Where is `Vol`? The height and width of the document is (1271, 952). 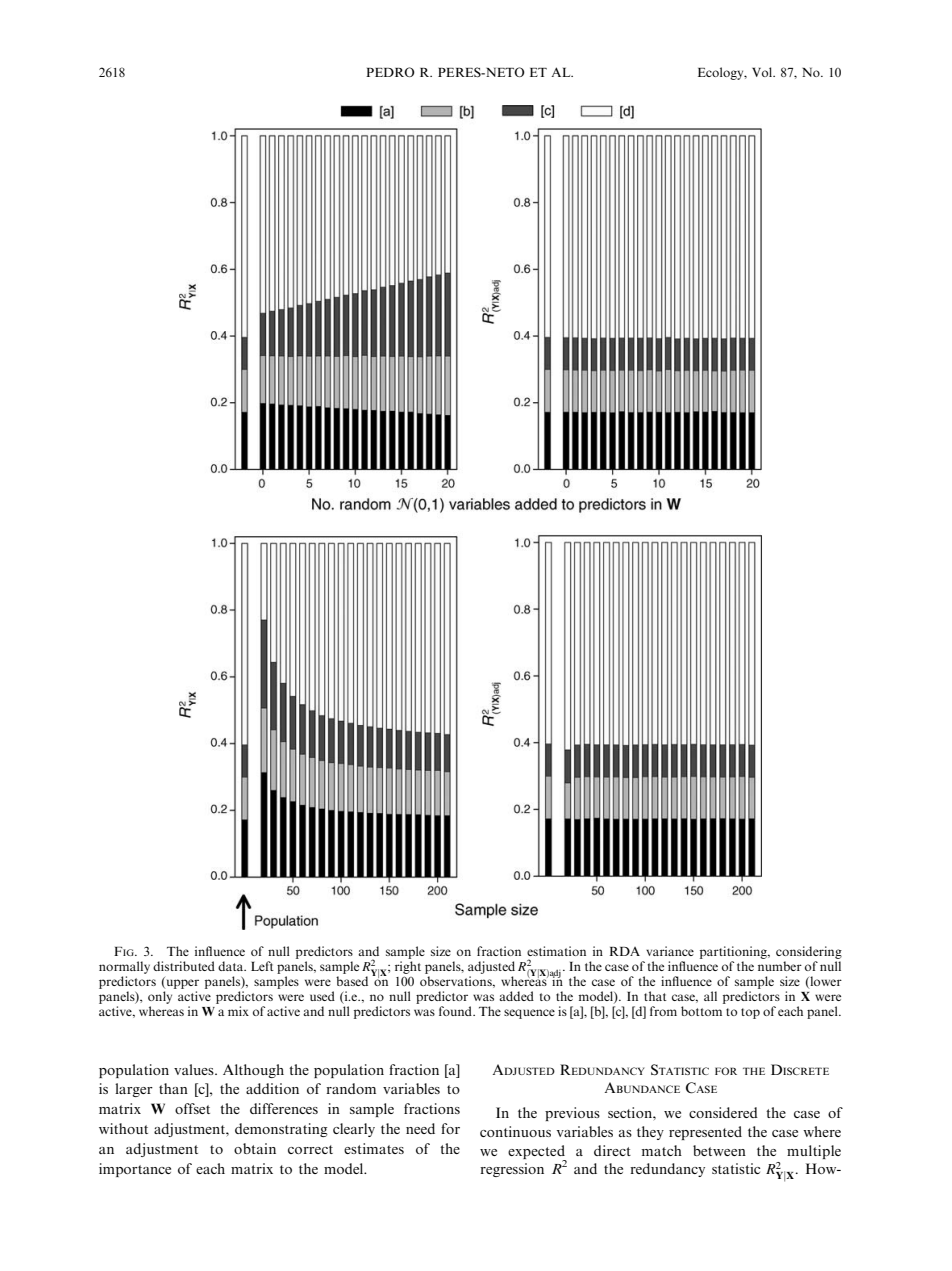
Vol is located at coordinates (763, 72).
